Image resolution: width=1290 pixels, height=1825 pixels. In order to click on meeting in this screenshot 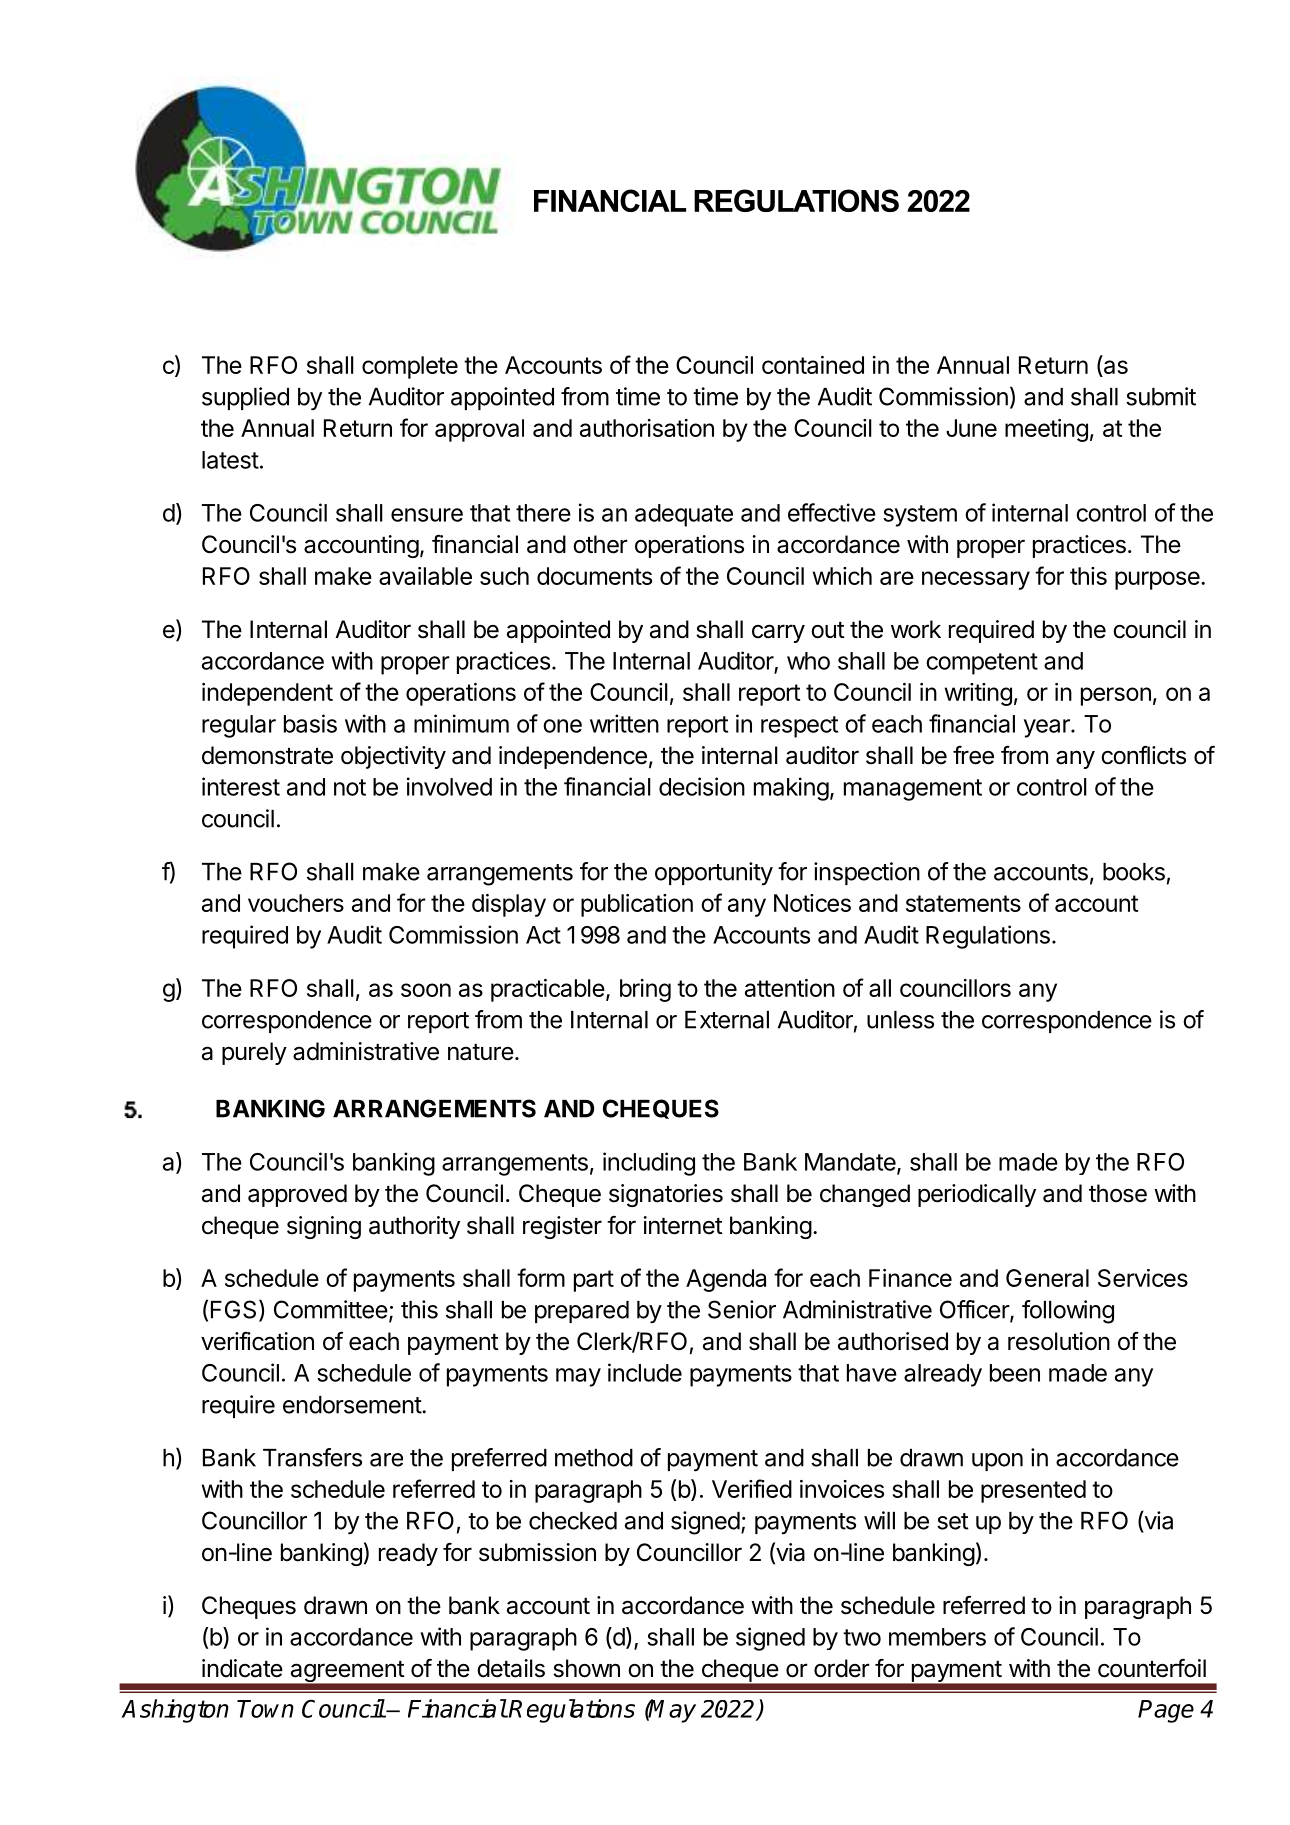, I will do `click(1046, 430)`.
